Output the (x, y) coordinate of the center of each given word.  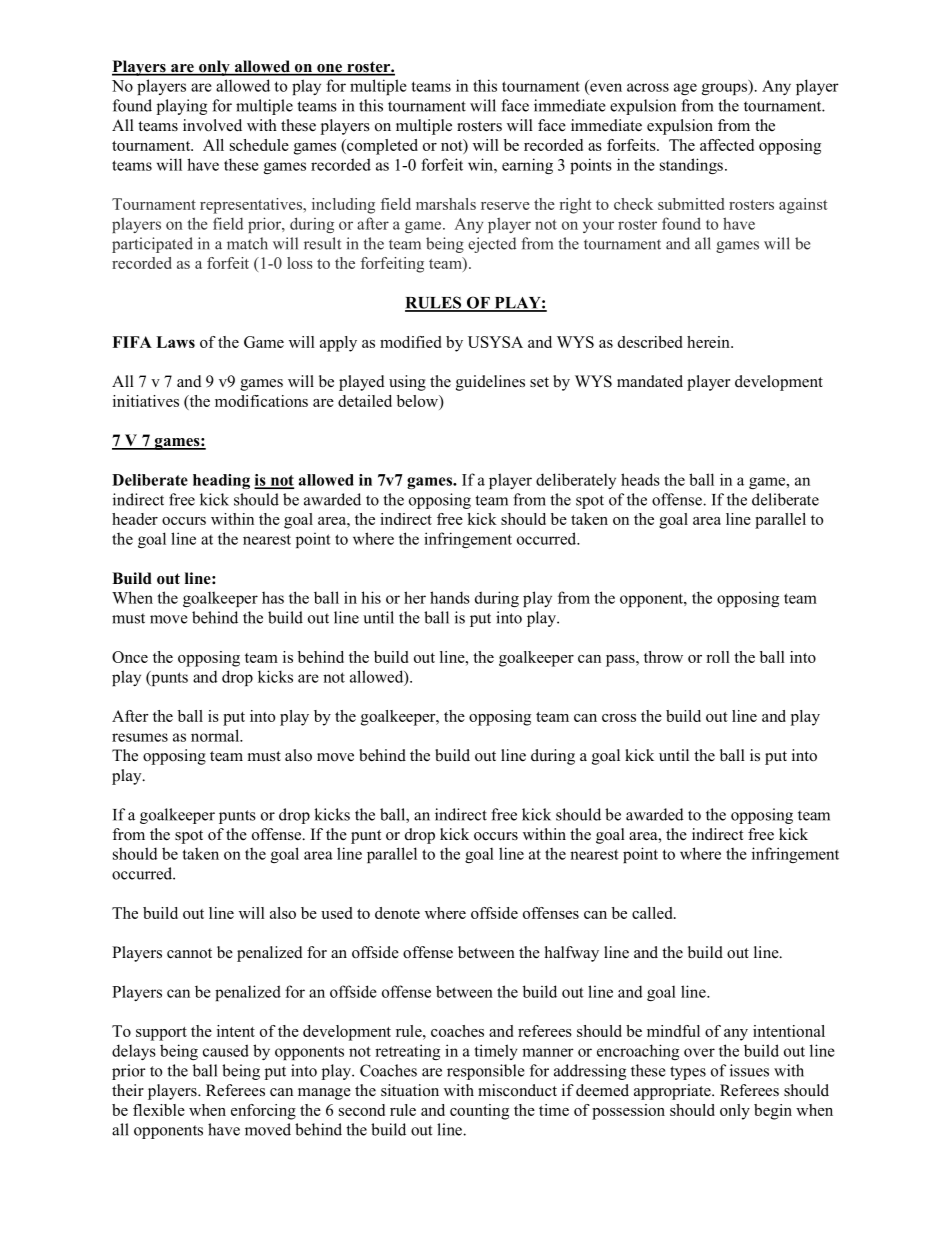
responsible (486, 1072)
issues (749, 1070)
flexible (159, 1110)
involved (212, 125)
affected (727, 145)
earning (527, 166)
